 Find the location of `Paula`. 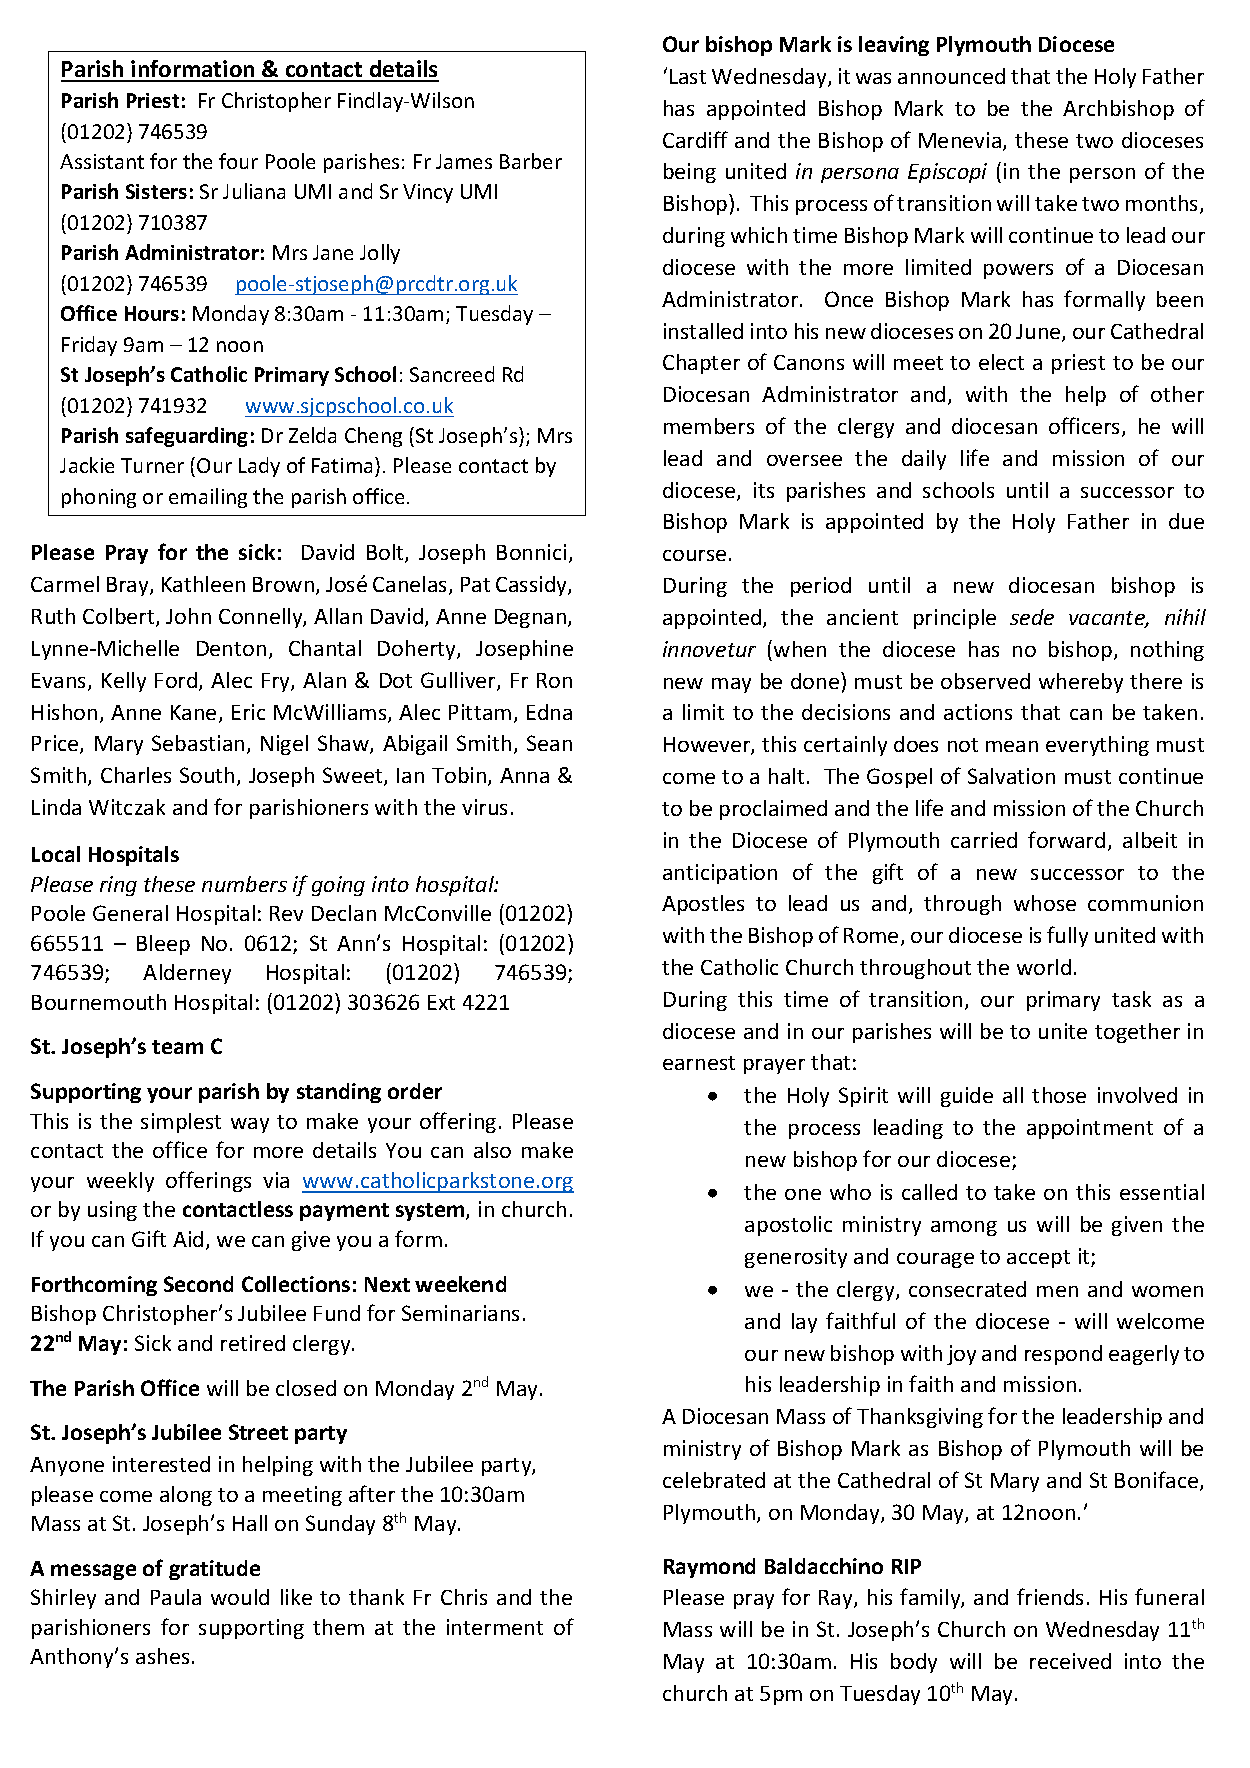

Paula is located at coordinates (176, 1597).
